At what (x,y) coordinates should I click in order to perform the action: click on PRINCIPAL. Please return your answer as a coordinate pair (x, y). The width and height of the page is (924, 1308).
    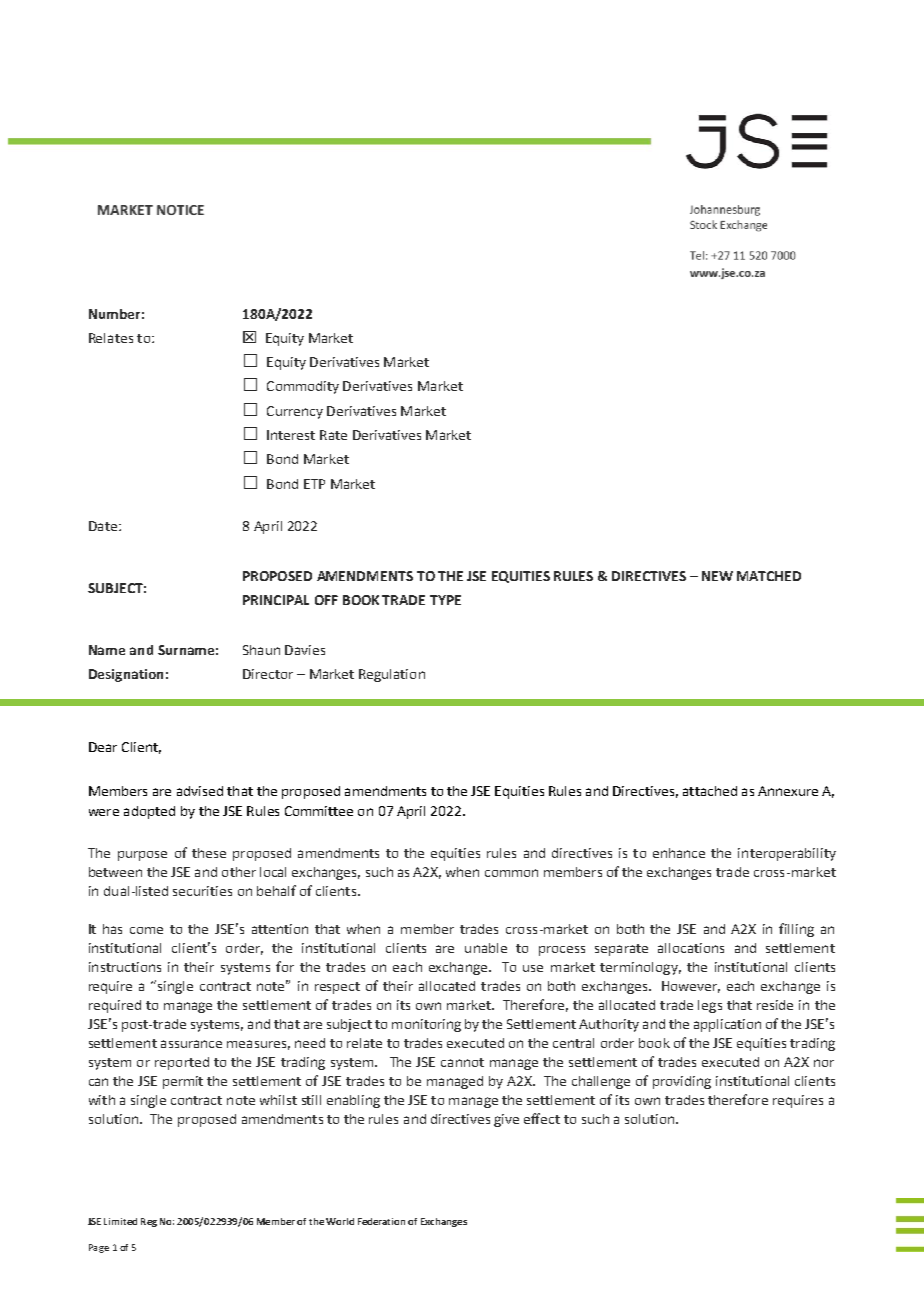
    Looking at the image, I should click on (276, 600).
